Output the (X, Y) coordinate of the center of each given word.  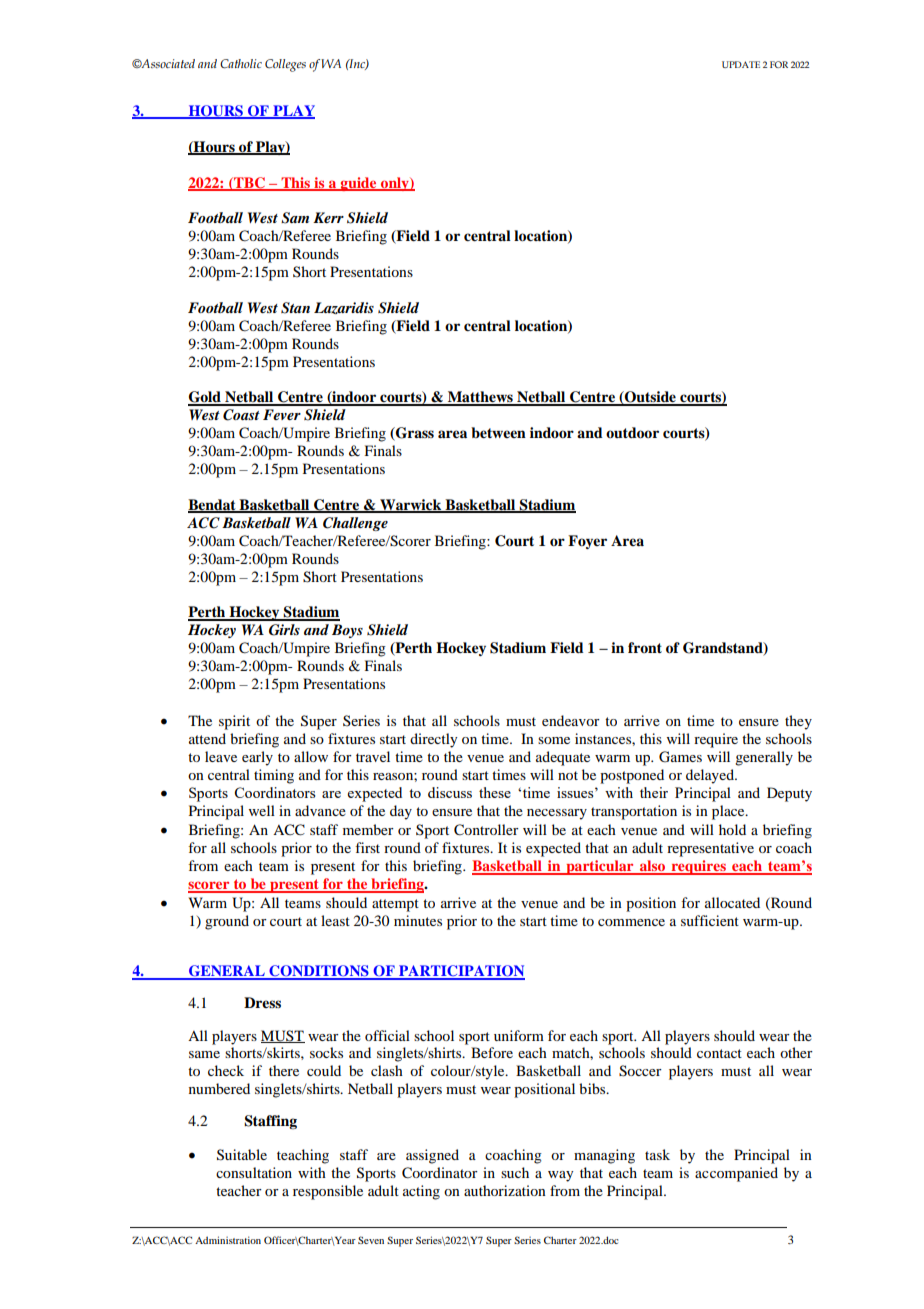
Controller (486, 830)
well (262, 810)
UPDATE (741, 64)
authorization (505, 1190)
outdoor (632, 433)
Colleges (285, 65)
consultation (254, 1172)
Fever (282, 414)
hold (732, 829)
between (498, 433)
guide (358, 184)
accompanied (736, 1174)
